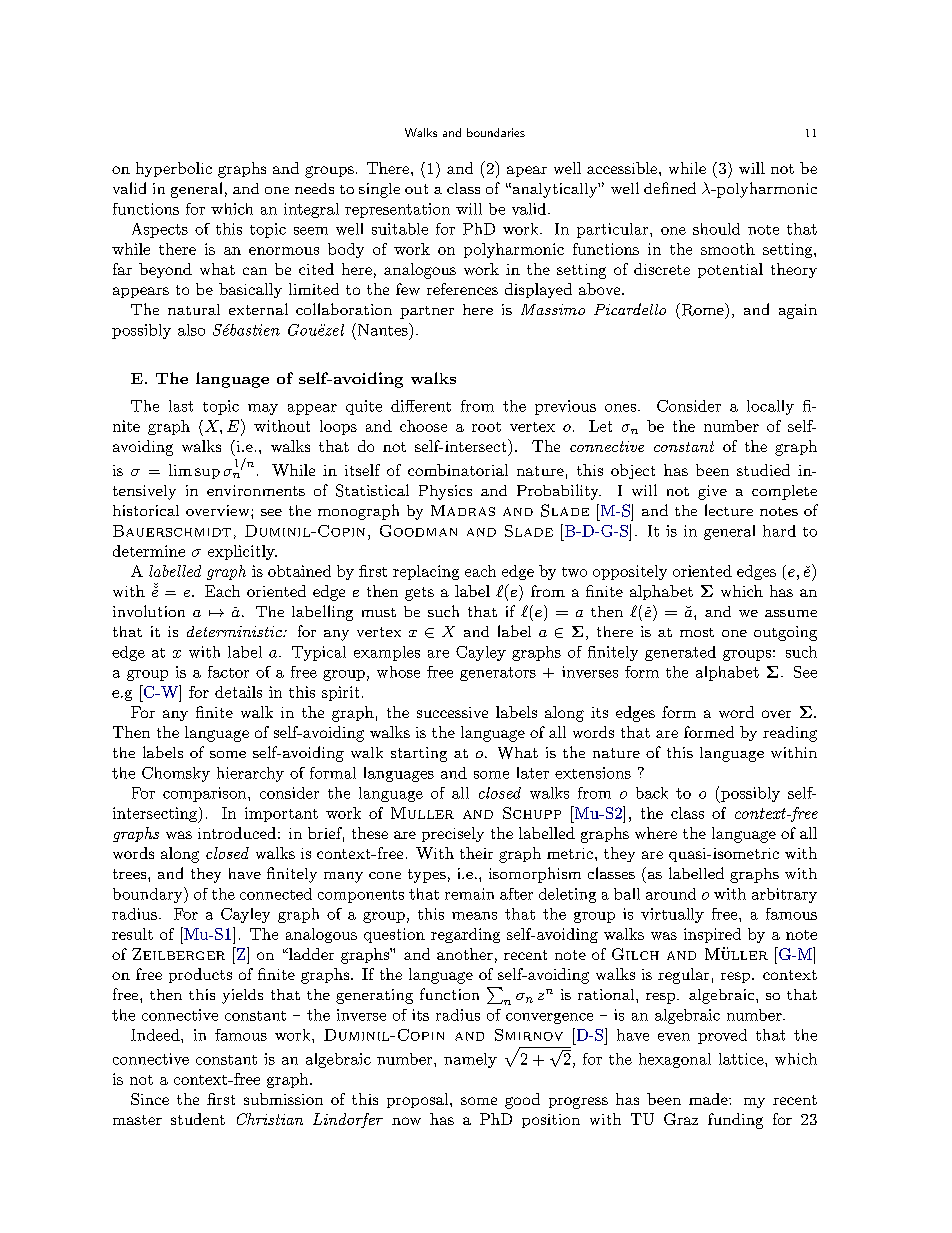 This page has height=1233, width=952. What do you see at coordinates (419, 1100) in the page?
I see `proposal` at bounding box center [419, 1100].
